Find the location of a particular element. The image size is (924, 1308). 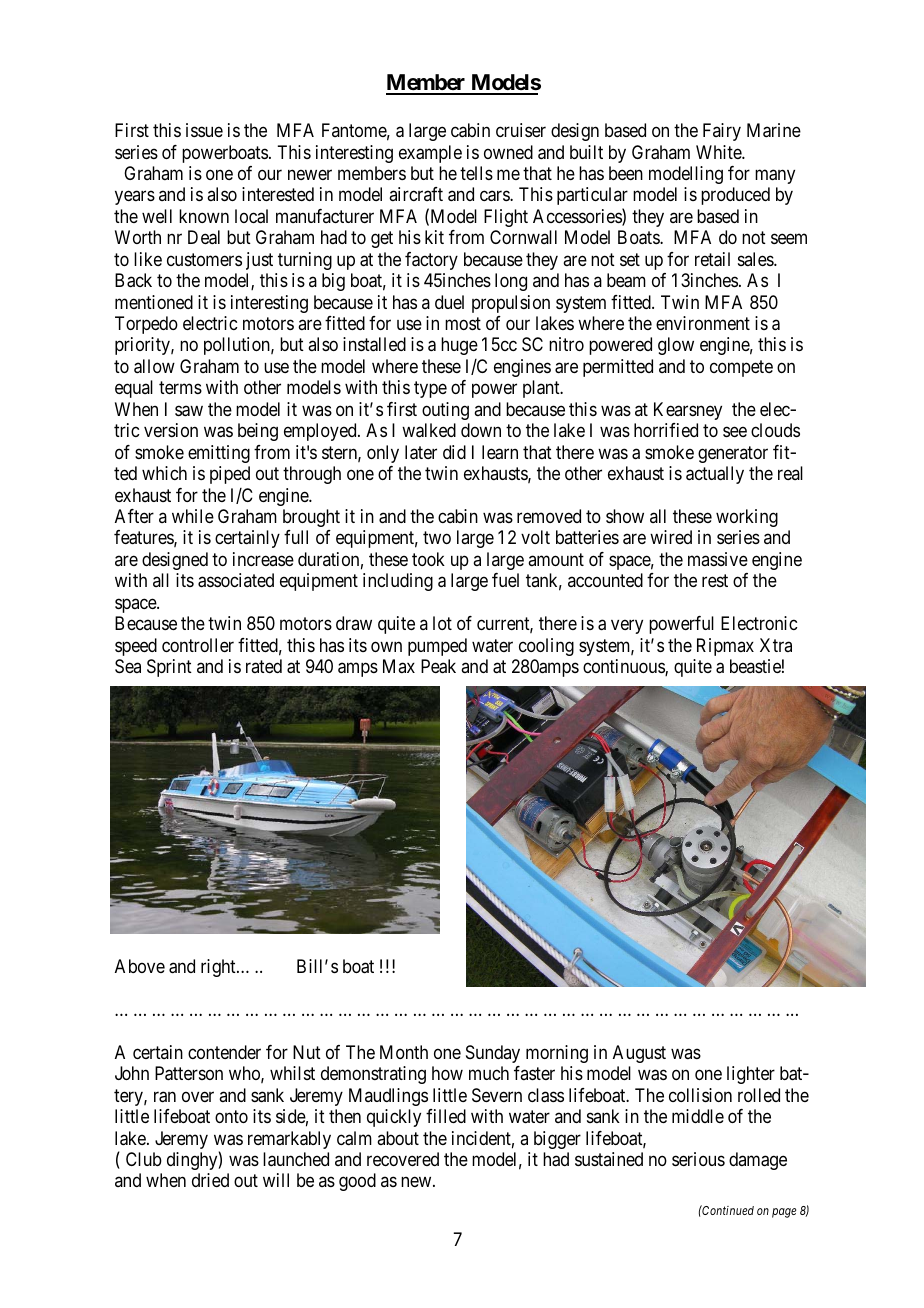

controller is located at coordinates (198, 645).
